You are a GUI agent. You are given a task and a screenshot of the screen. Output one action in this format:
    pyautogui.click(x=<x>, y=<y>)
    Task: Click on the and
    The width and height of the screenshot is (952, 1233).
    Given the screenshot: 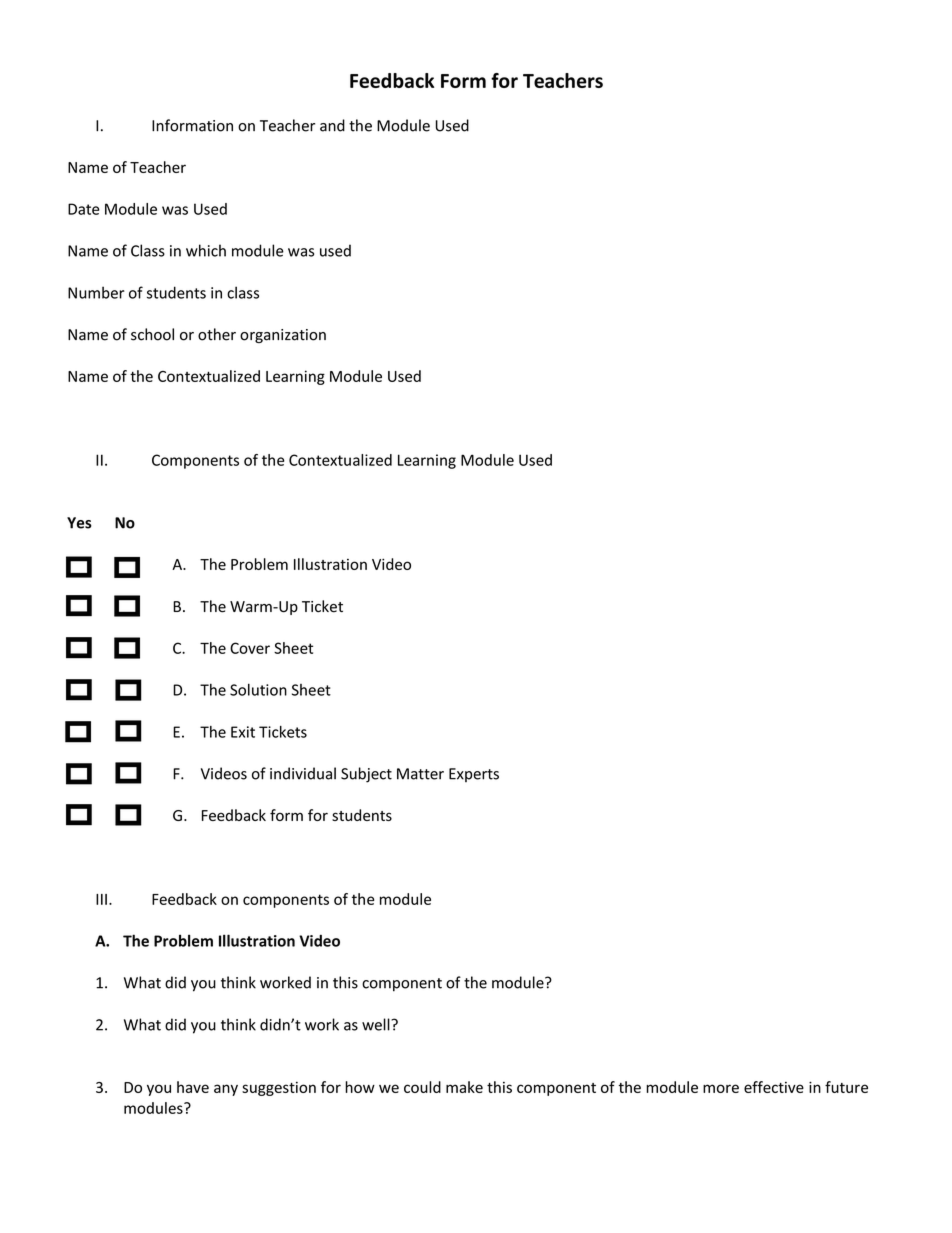 What is the action you would take?
    pyautogui.click(x=332, y=125)
